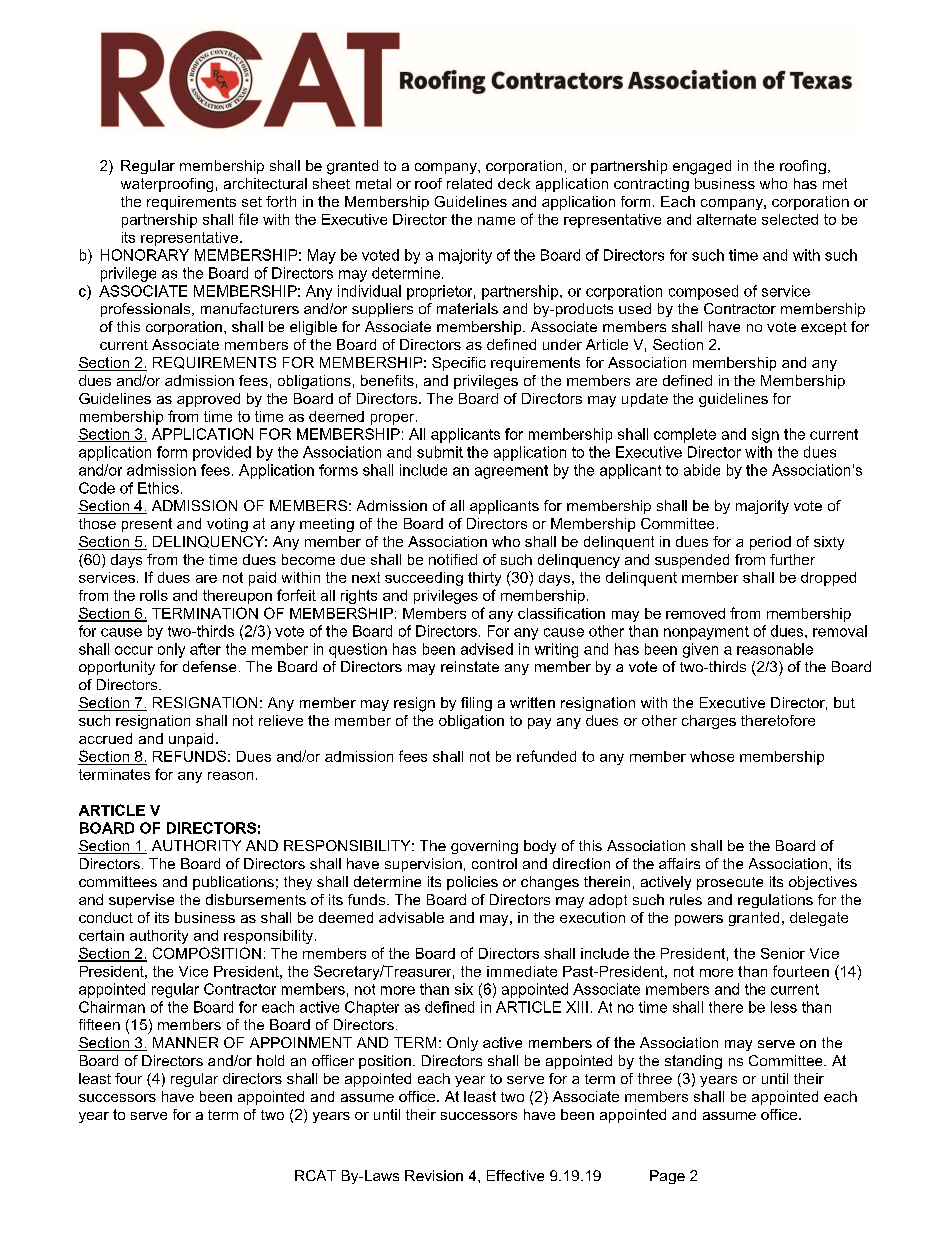 This document has width=952, height=1233. What do you see at coordinates (700, 650) in the document?
I see `given` at bounding box center [700, 650].
